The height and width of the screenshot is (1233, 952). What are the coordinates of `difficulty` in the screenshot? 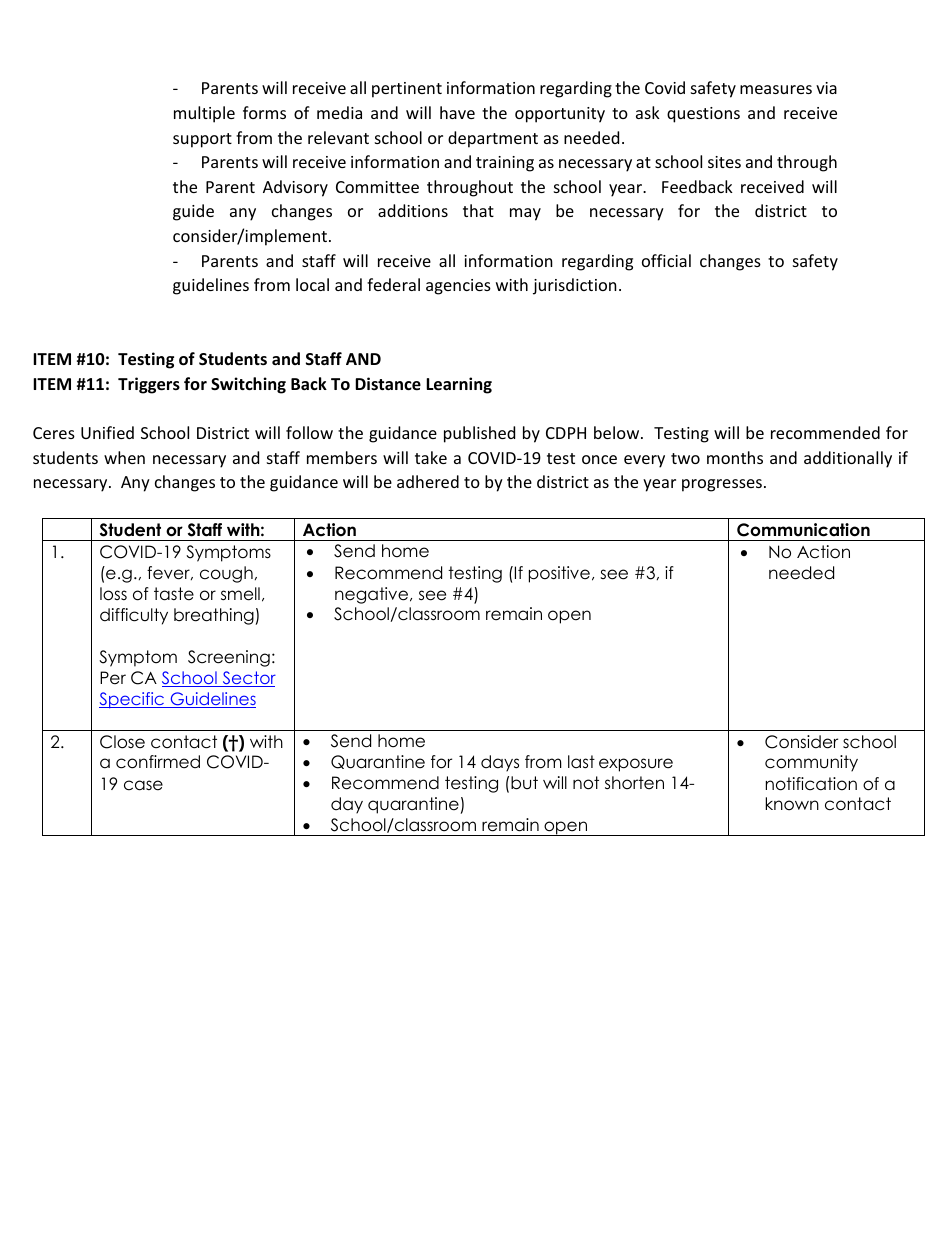 It's located at (134, 616).
